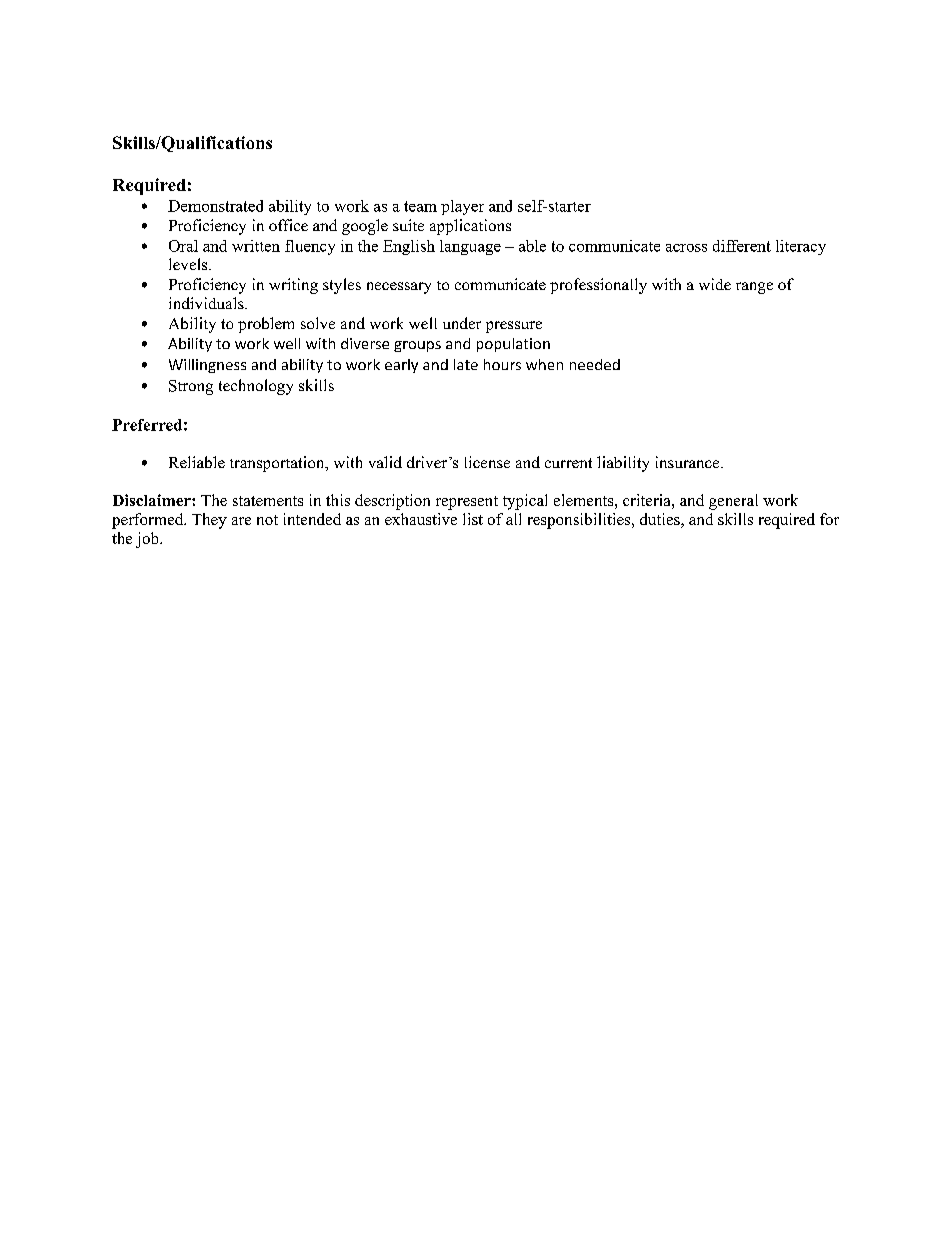 This page has width=952, height=1233. I want to click on player, so click(462, 207).
